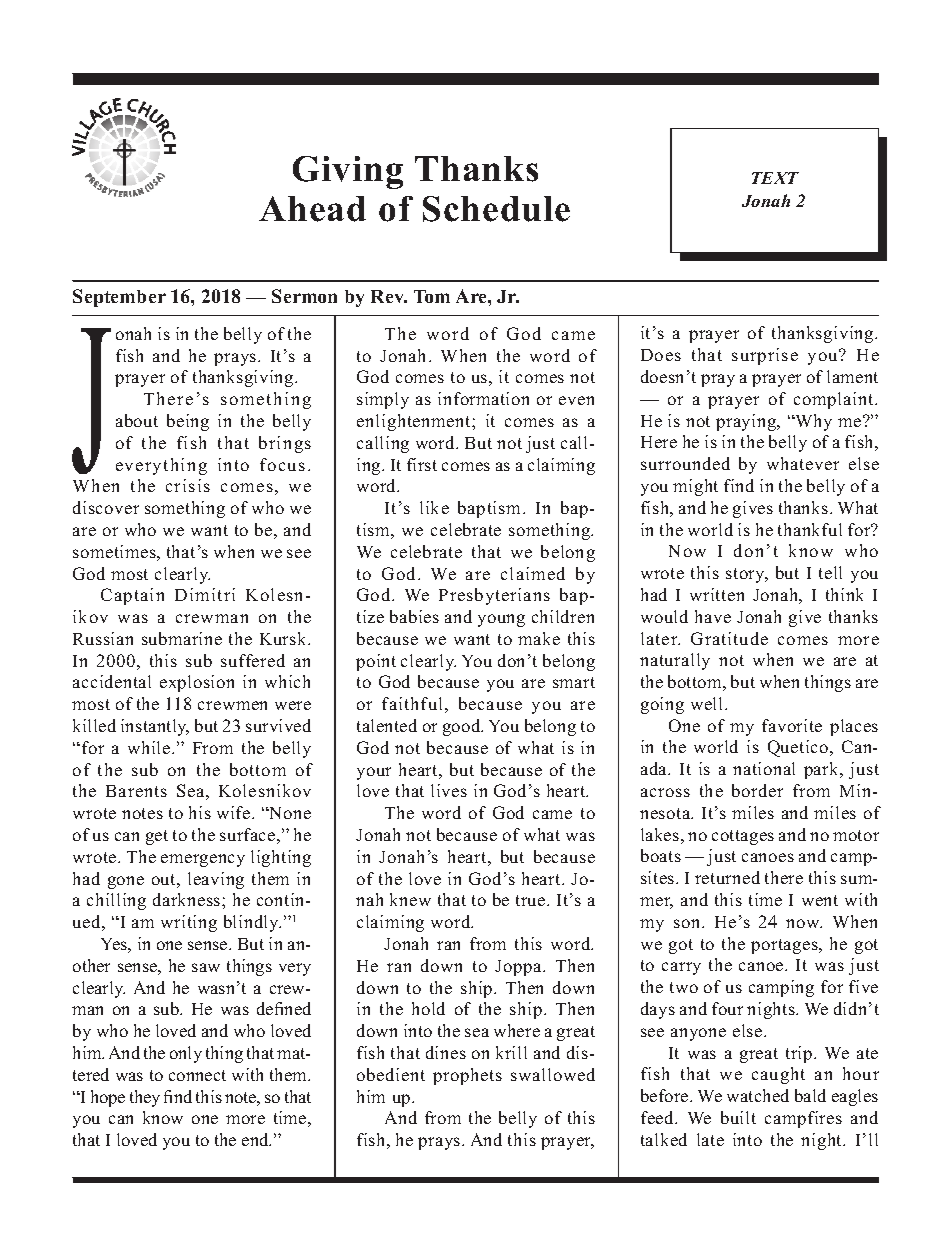  What do you see at coordinates (729, 638) in the page?
I see `Gratitude` at bounding box center [729, 638].
